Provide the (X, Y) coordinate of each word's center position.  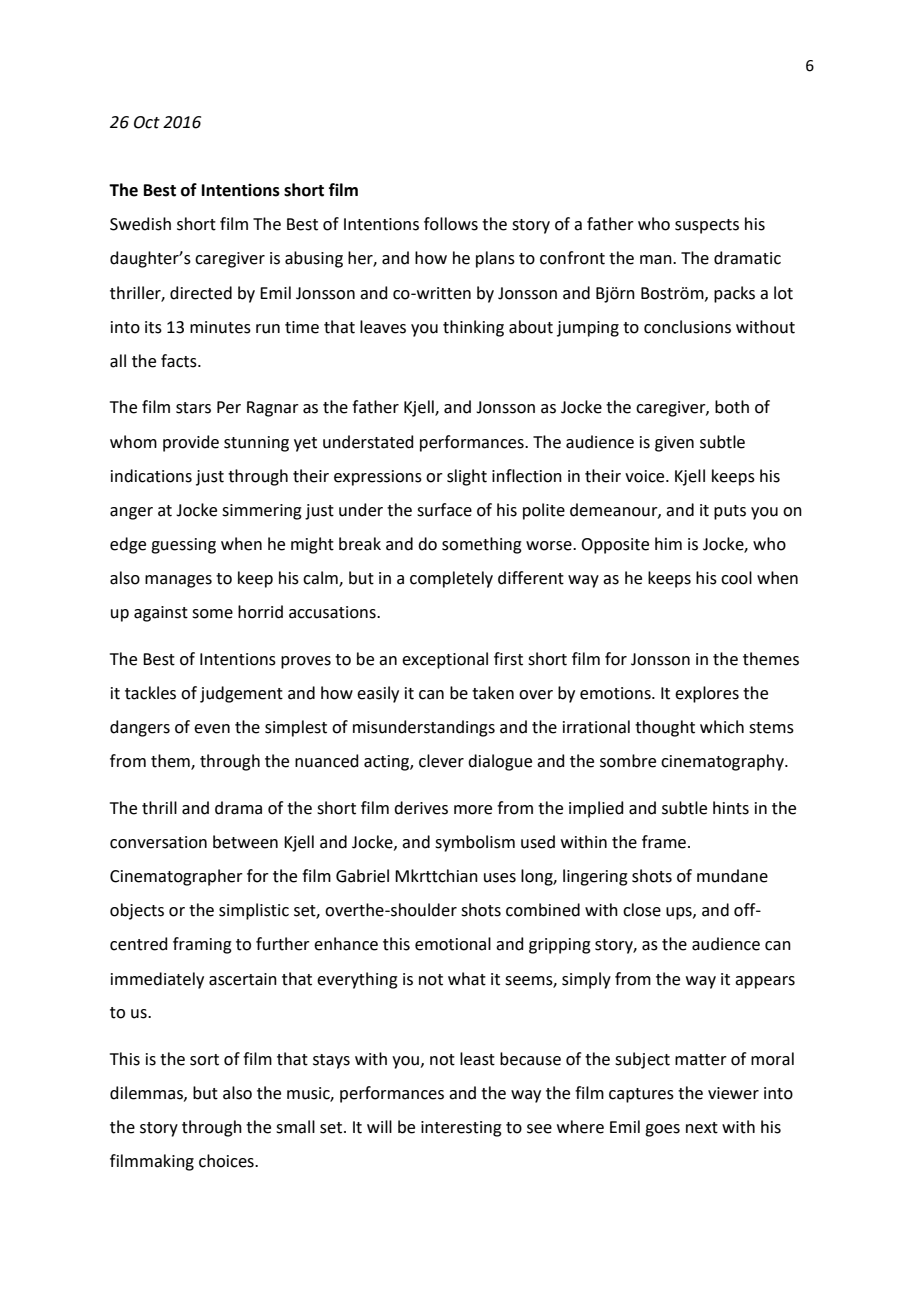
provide (191, 443)
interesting (461, 1129)
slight (467, 477)
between (245, 842)
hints (731, 808)
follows (451, 224)
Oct (147, 122)
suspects (707, 226)
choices (227, 1161)
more (473, 810)
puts (730, 512)
